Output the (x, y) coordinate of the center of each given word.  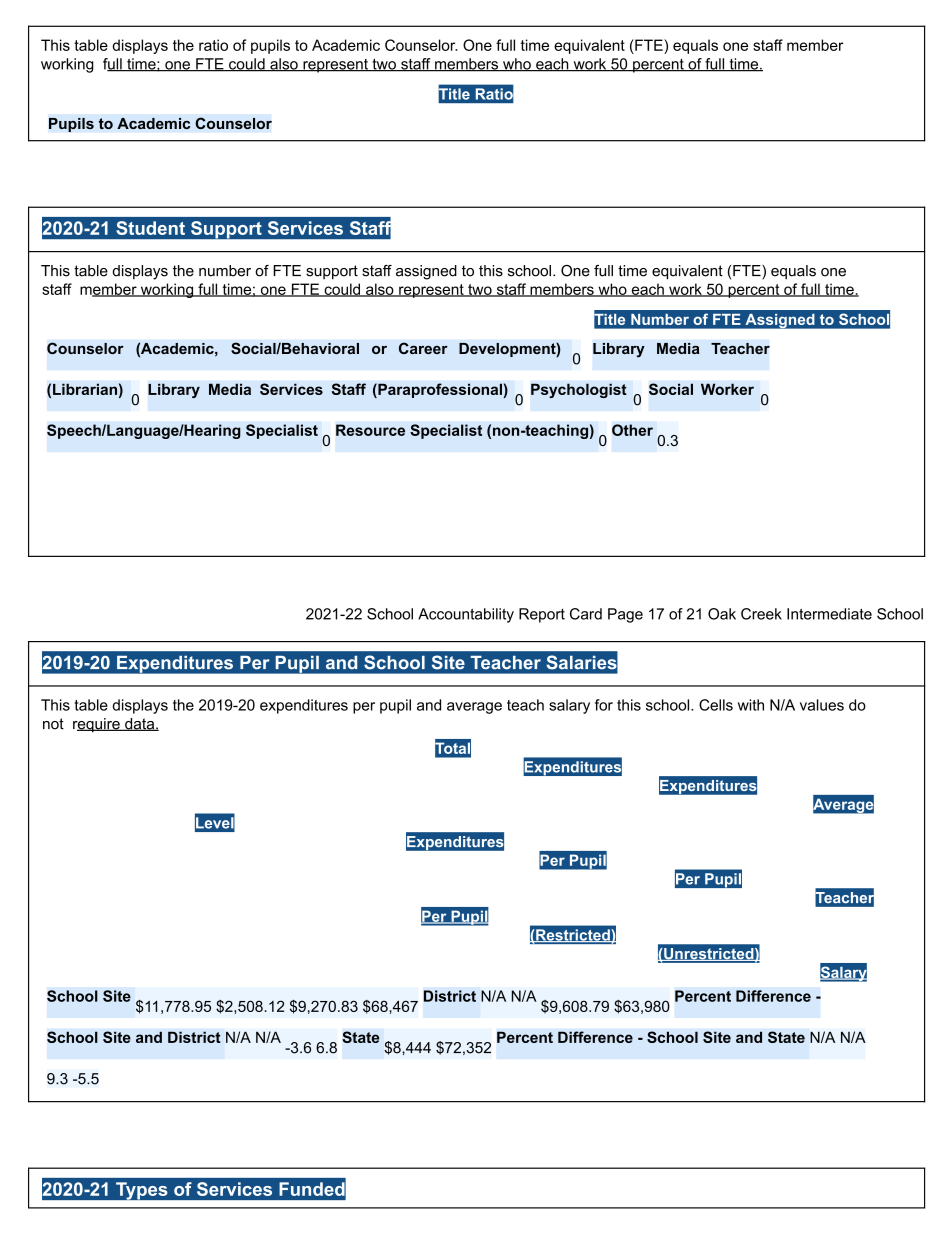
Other (632, 430)
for (604, 705)
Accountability (466, 615)
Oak (722, 614)
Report (542, 615)
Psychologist (579, 390)
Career (423, 348)
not (53, 724)
